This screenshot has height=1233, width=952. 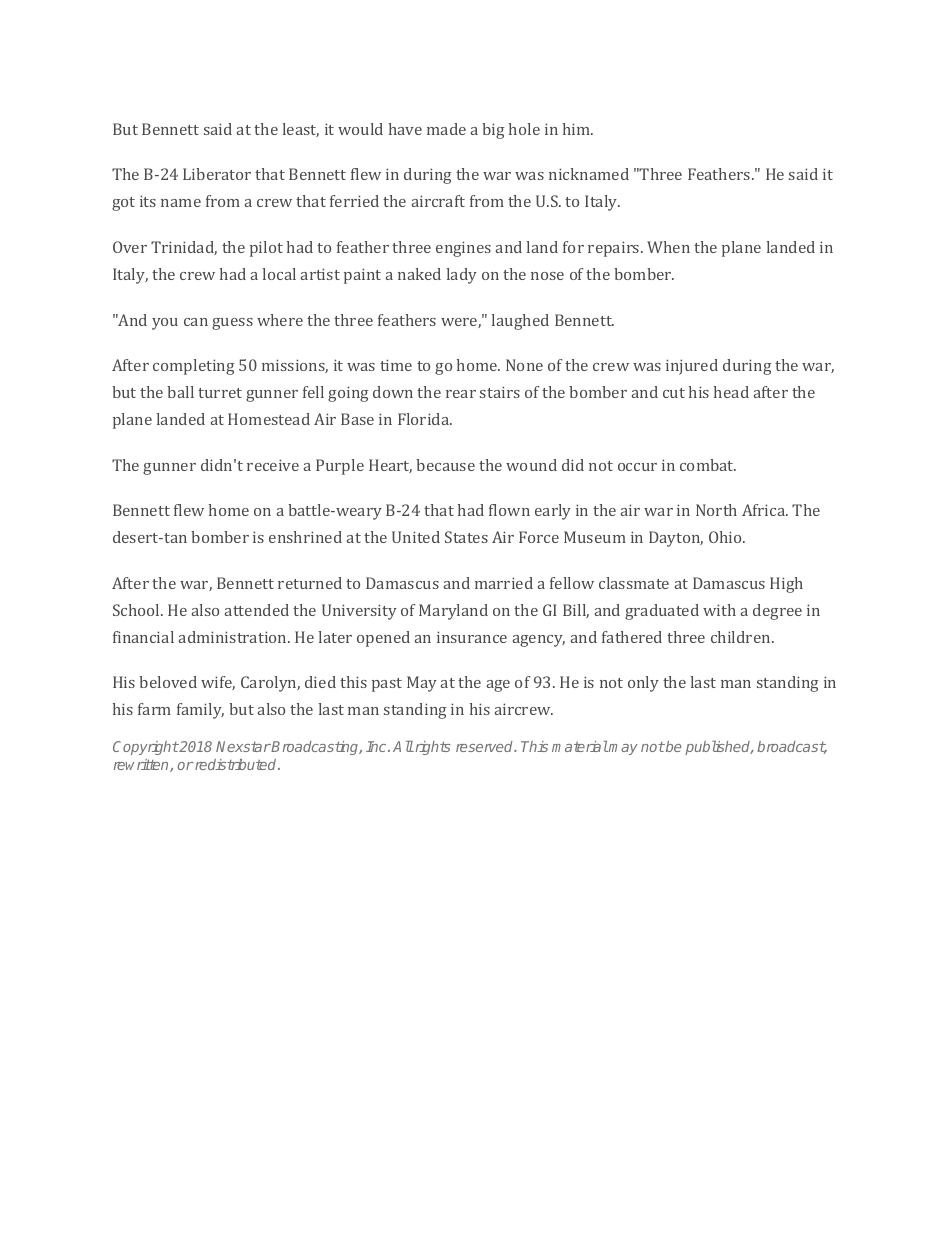 What do you see at coordinates (719, 610) in the screenshot?
I see `with` at bounding box center [719, 610].
